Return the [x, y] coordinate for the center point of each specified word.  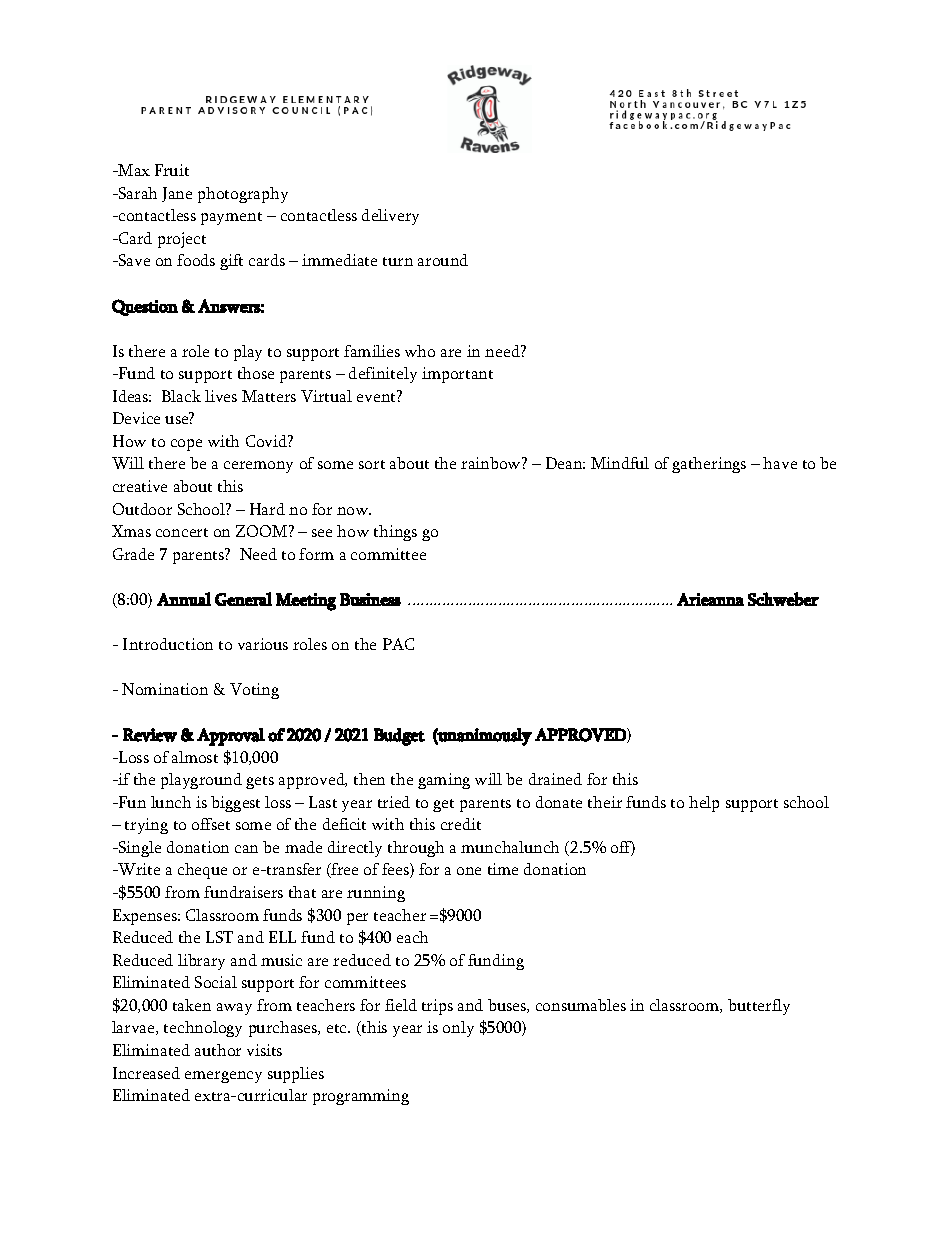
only [458, 1029]
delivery [390, 217]
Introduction [168, 644]
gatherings [709, 465]
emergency [223, 1077]
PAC [398, 644]
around [443, 260]
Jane [177, 194]
